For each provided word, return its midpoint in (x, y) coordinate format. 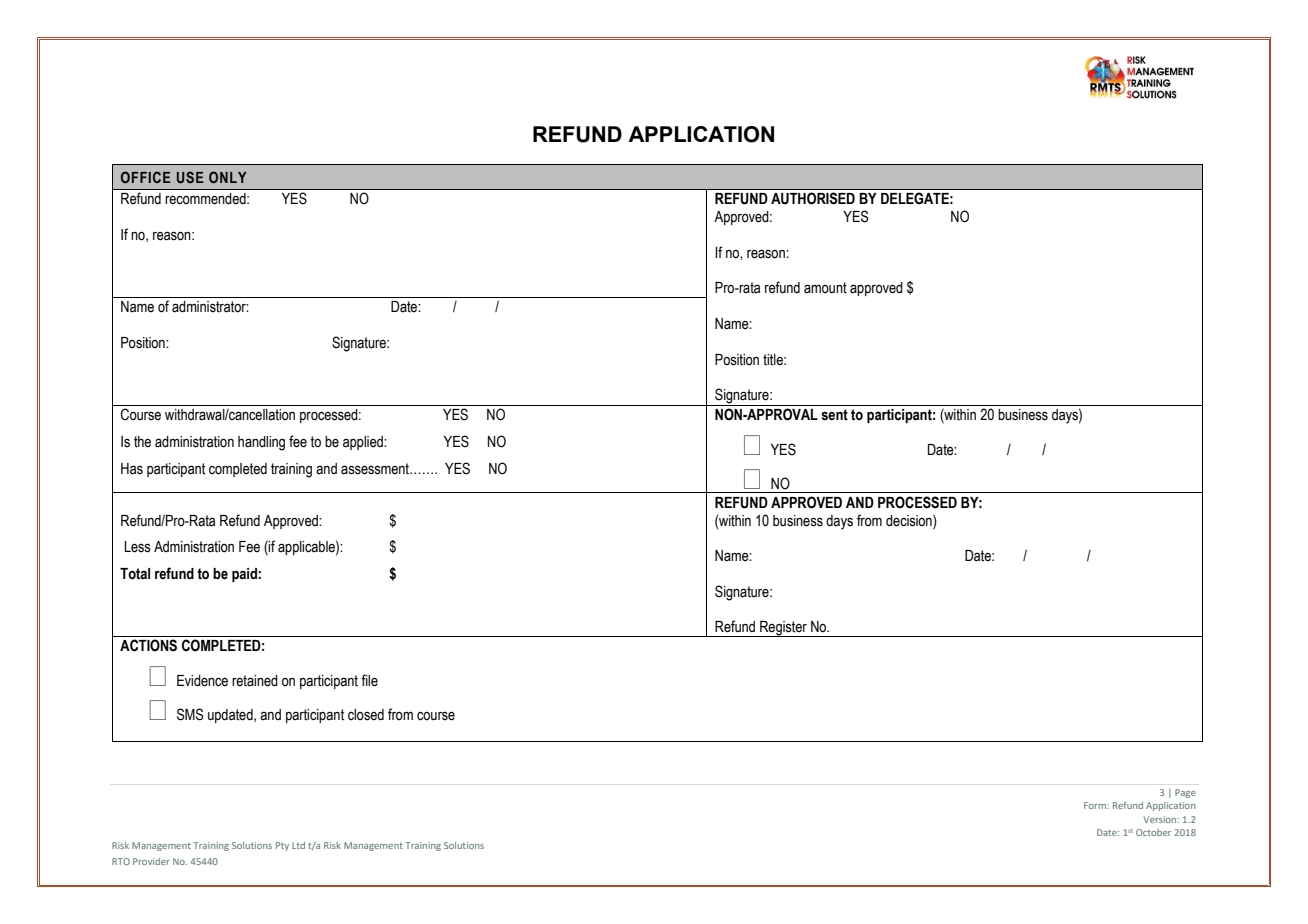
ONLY (227, 177)
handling (261, 443)
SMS (190, 714)
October (1153, 832)
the (142, 442)
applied (364, 443)
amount (825, 288)
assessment (376, 469)
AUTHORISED (813, 198)
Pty (282, 846)
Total (135, 574)
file (369, 680)
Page (1185, 793)
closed (366, 715)
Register (783, 629)
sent (834, 415)
